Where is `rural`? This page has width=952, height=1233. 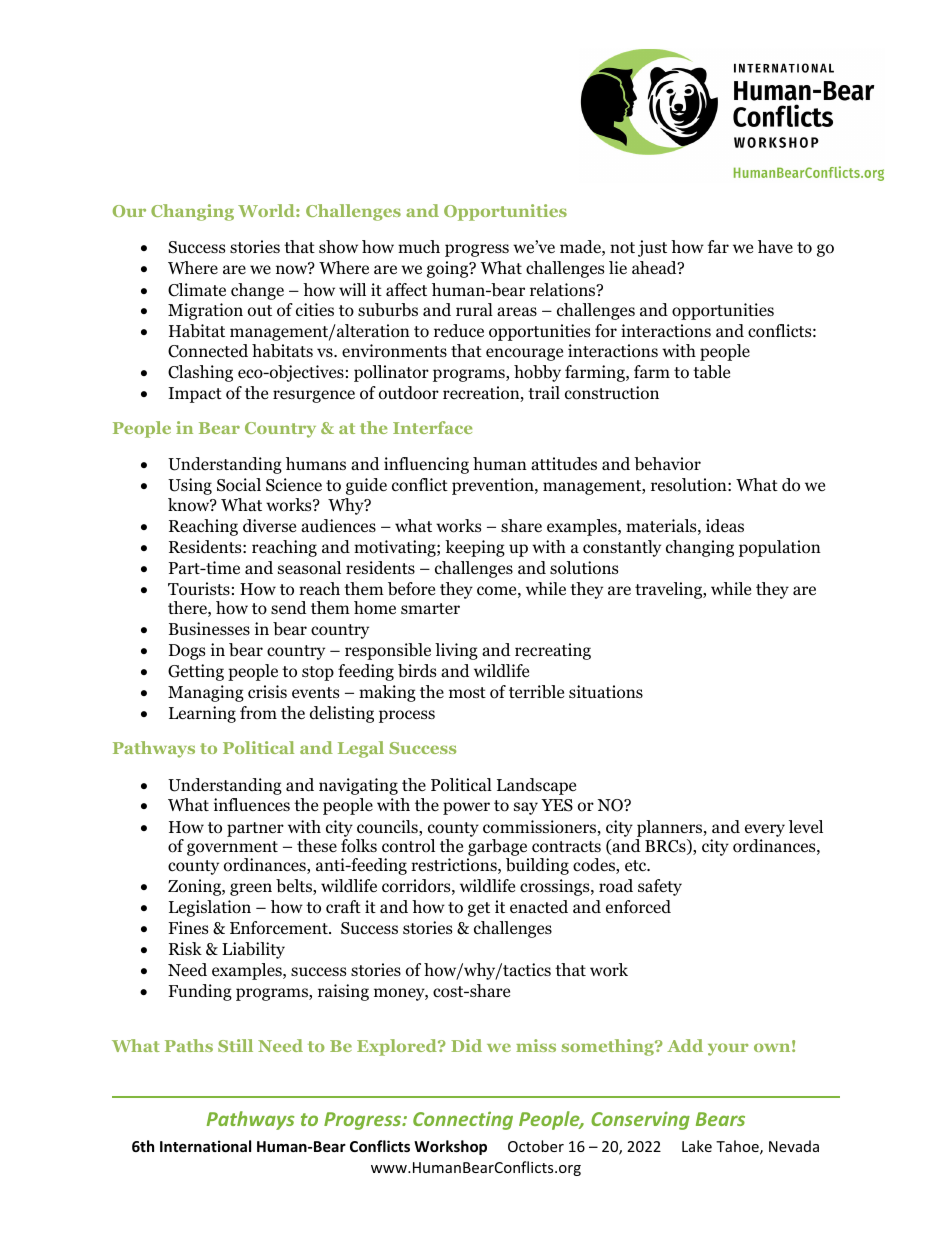
rural is located at coordinates (474, 309).
